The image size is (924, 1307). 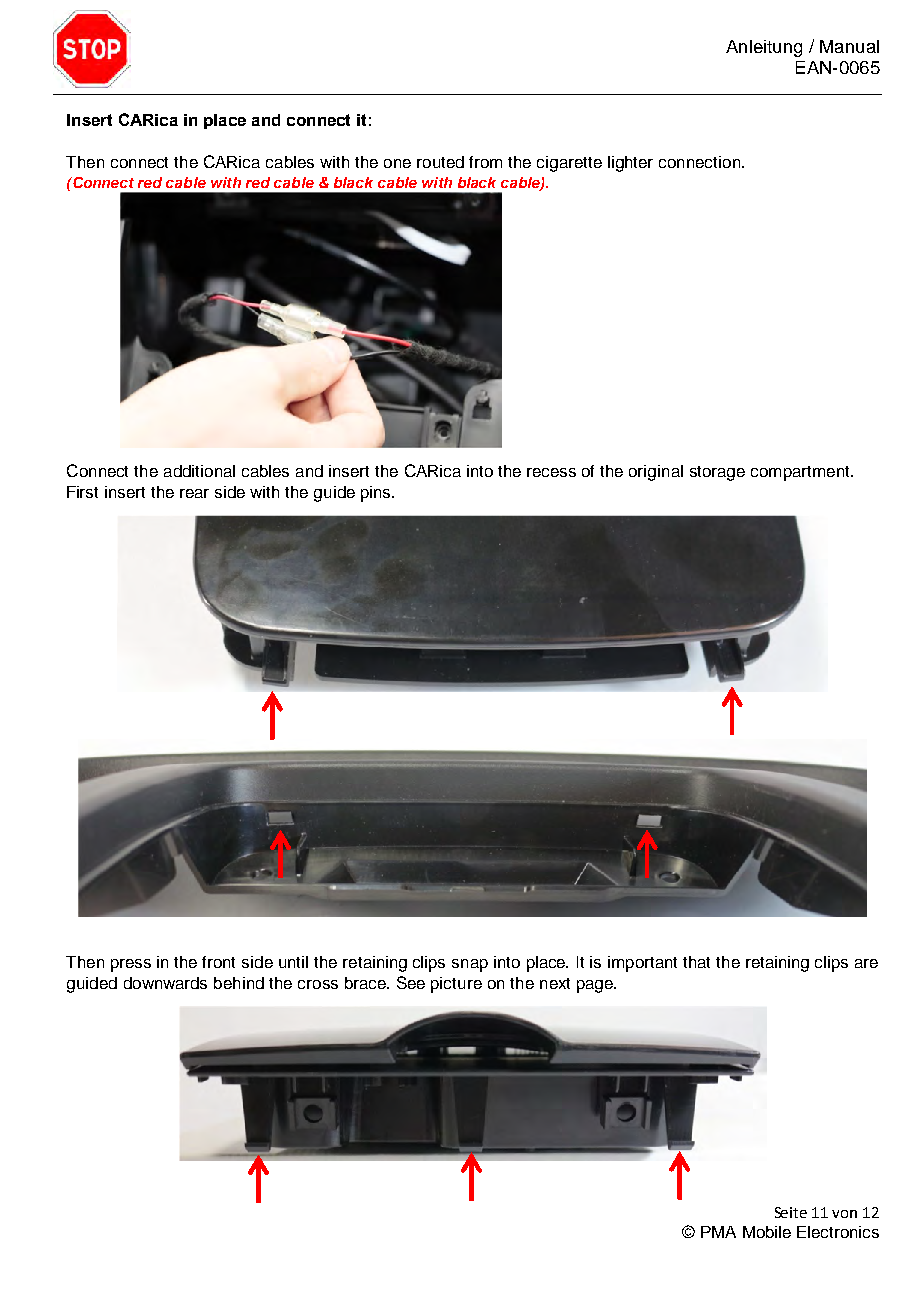 I want to click on Manual, so click(x=849, y=46).
